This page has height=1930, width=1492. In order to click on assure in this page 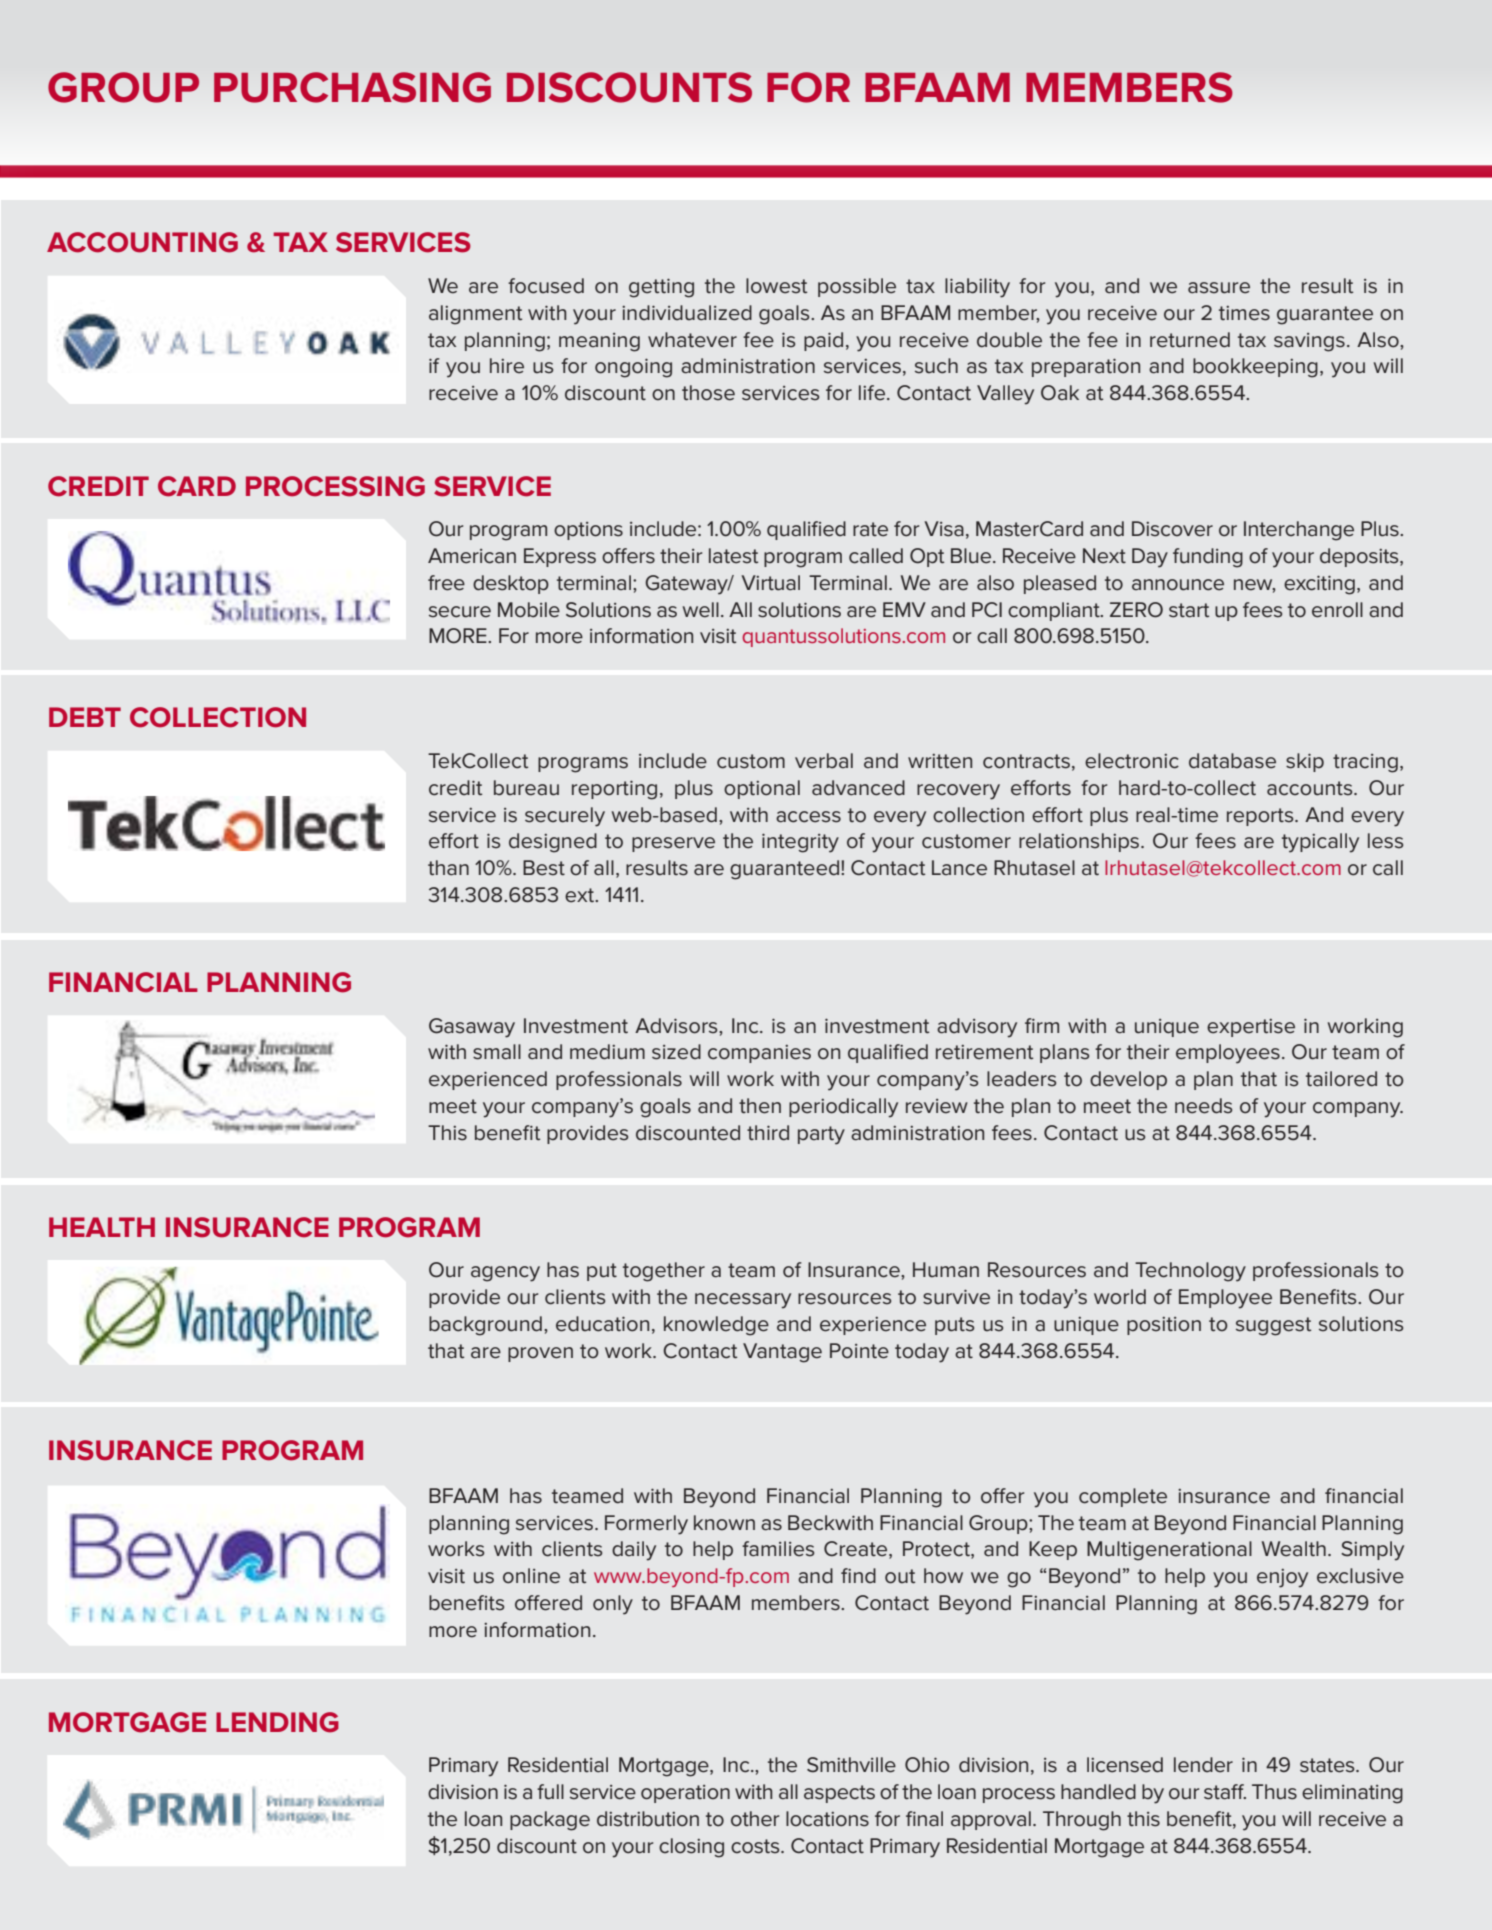, I will do `click(1219, 288)`.
